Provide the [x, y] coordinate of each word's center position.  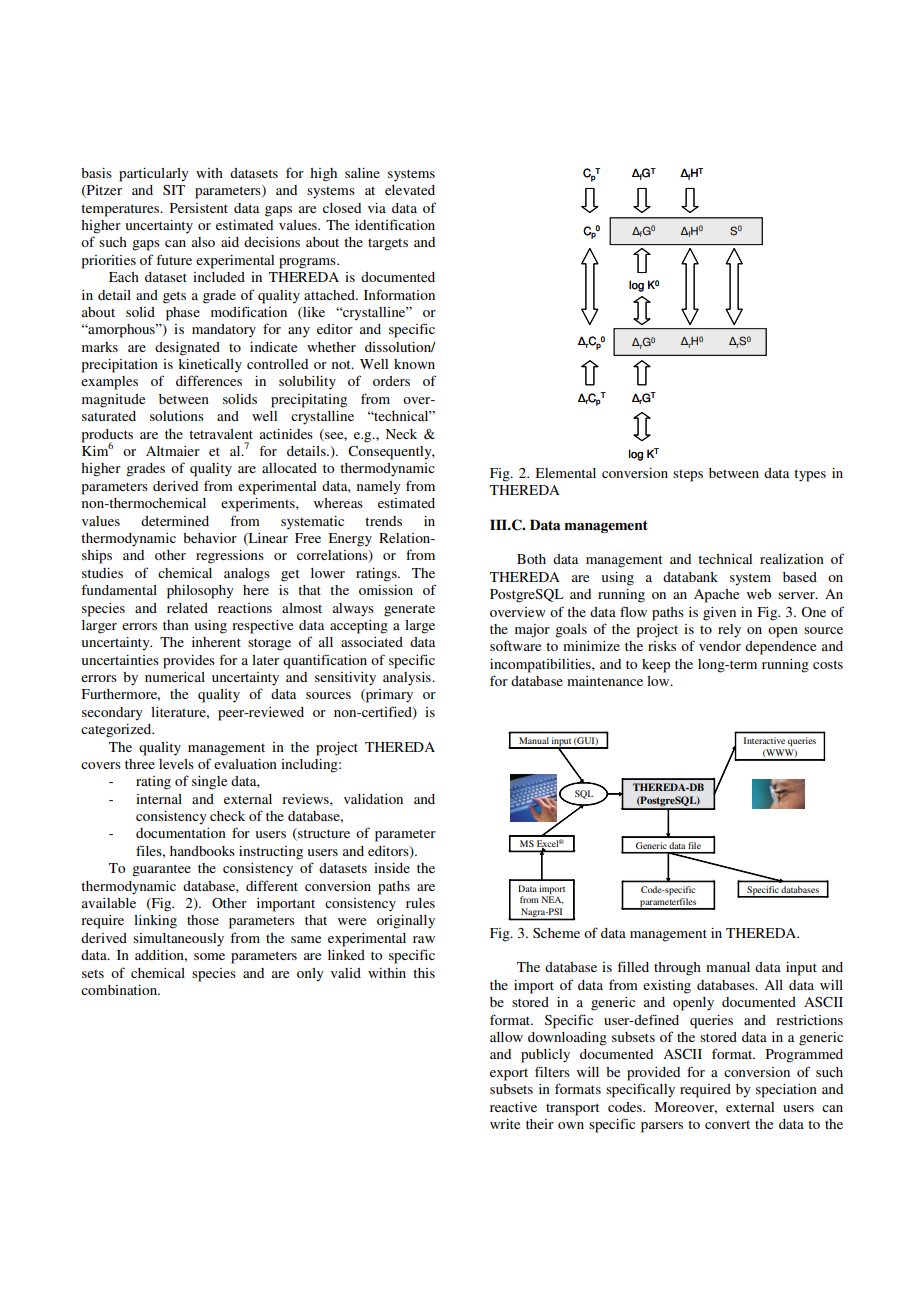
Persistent [199, 208]
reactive [513, 1107]
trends [383, 521]
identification [395, 224]
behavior [210, 538]
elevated [410, 190]
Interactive [764, 740]
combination [120, 990]
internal [159, 799]
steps [688, 476]
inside [392, 868]
